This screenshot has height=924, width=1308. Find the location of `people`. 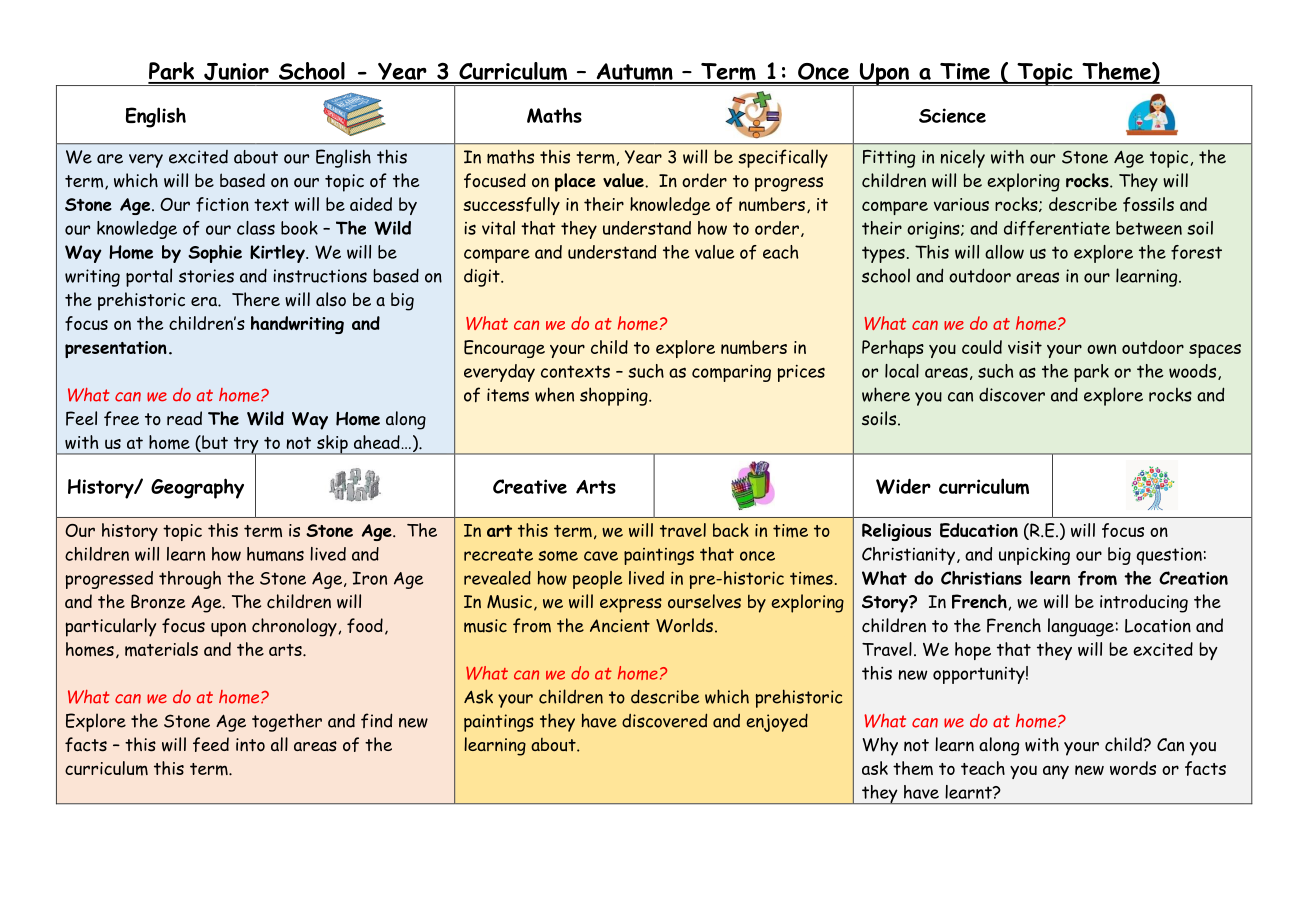

people is located at coordinates (598, 580).
